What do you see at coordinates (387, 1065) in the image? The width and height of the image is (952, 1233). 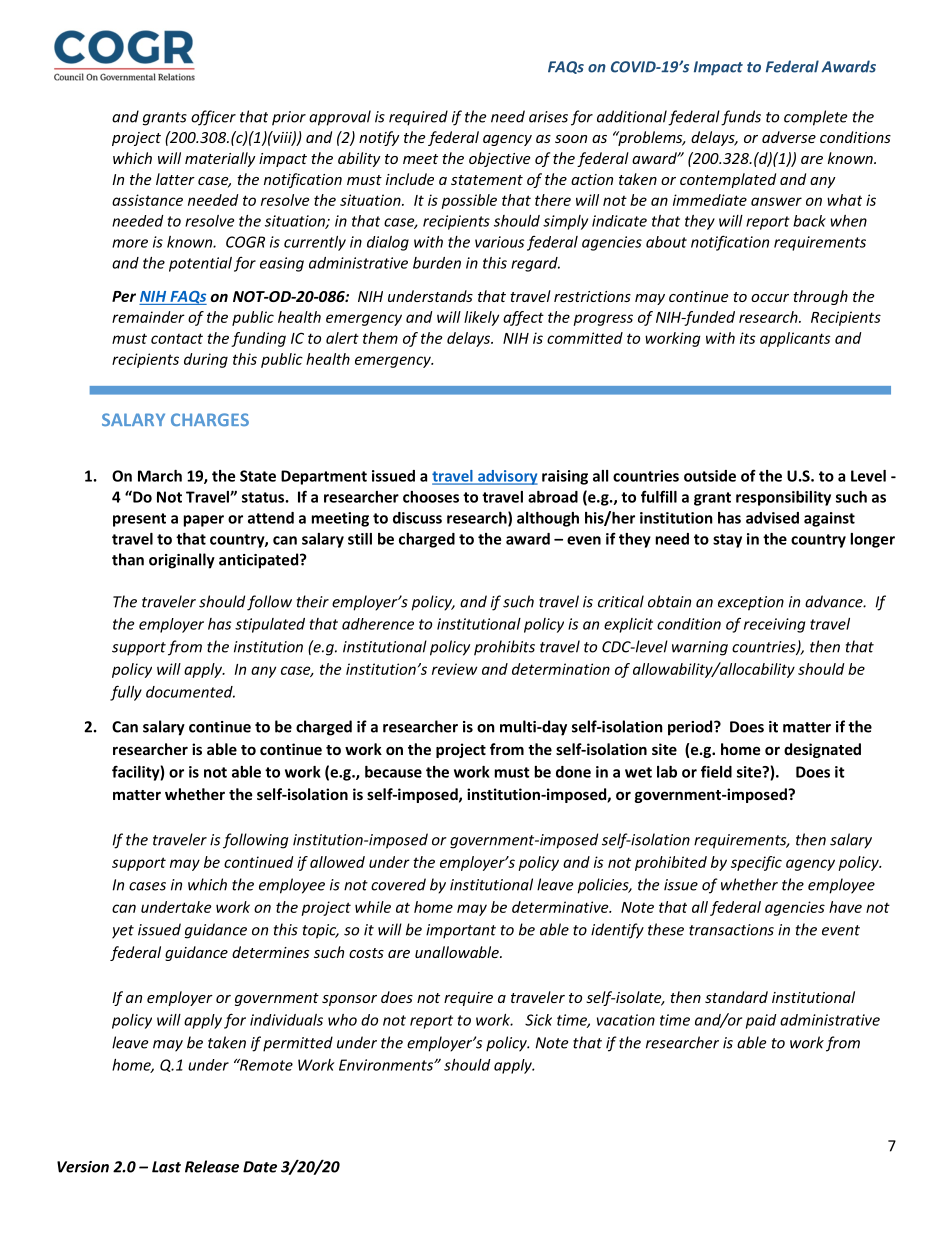 I see `Environments` at bounding box center [387, 1065].
